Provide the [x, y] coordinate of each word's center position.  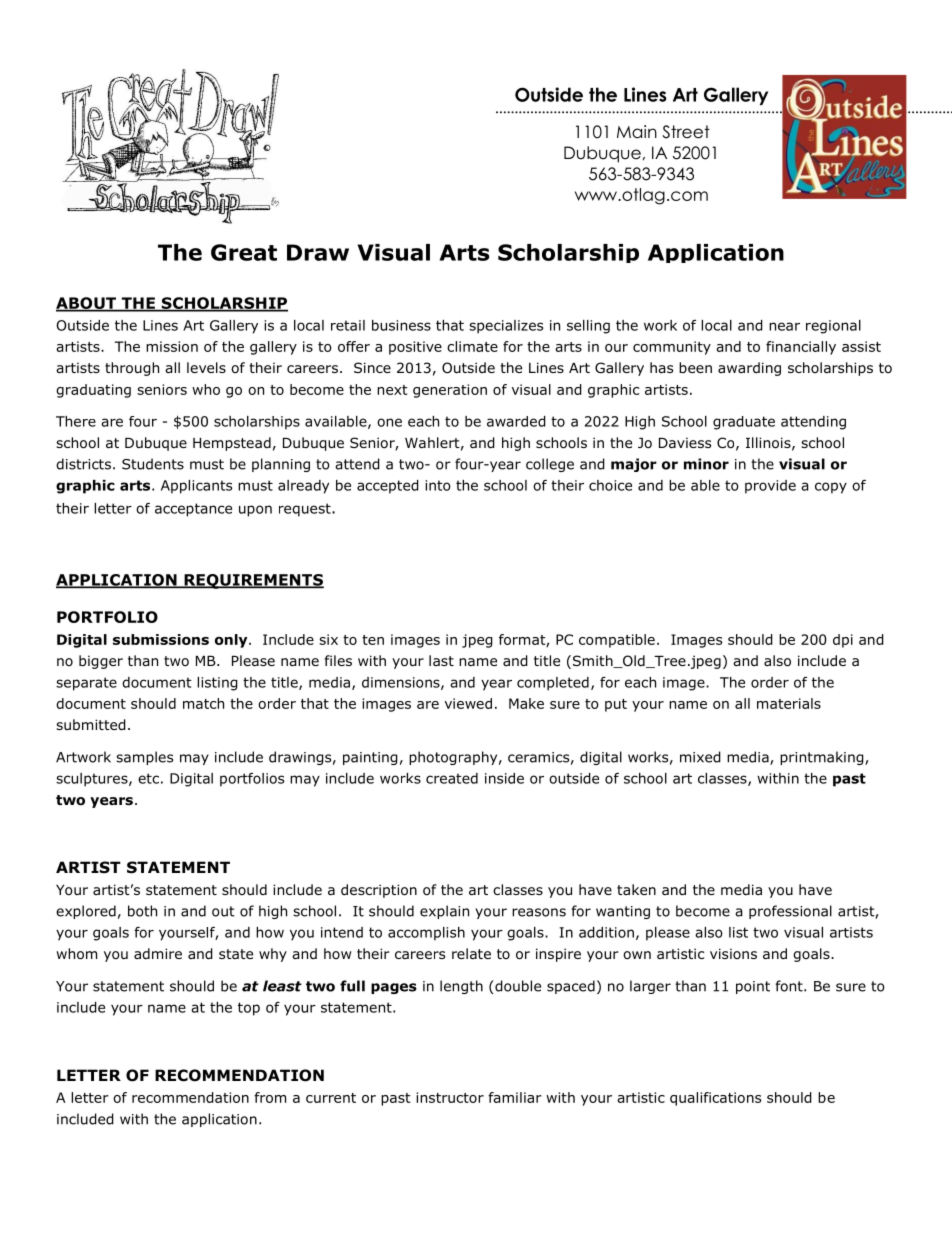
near [784, 326]
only [232, 641]
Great [244, 252]
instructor [450, 1097]
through [132, 369]
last [441, 660]
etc [148, 778]
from [270, 1097]
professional [790, 912]
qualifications [715, 1099]
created [452, 778]
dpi [843, 641]
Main [637, 132]
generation [450, 391]
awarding [749, 369]
